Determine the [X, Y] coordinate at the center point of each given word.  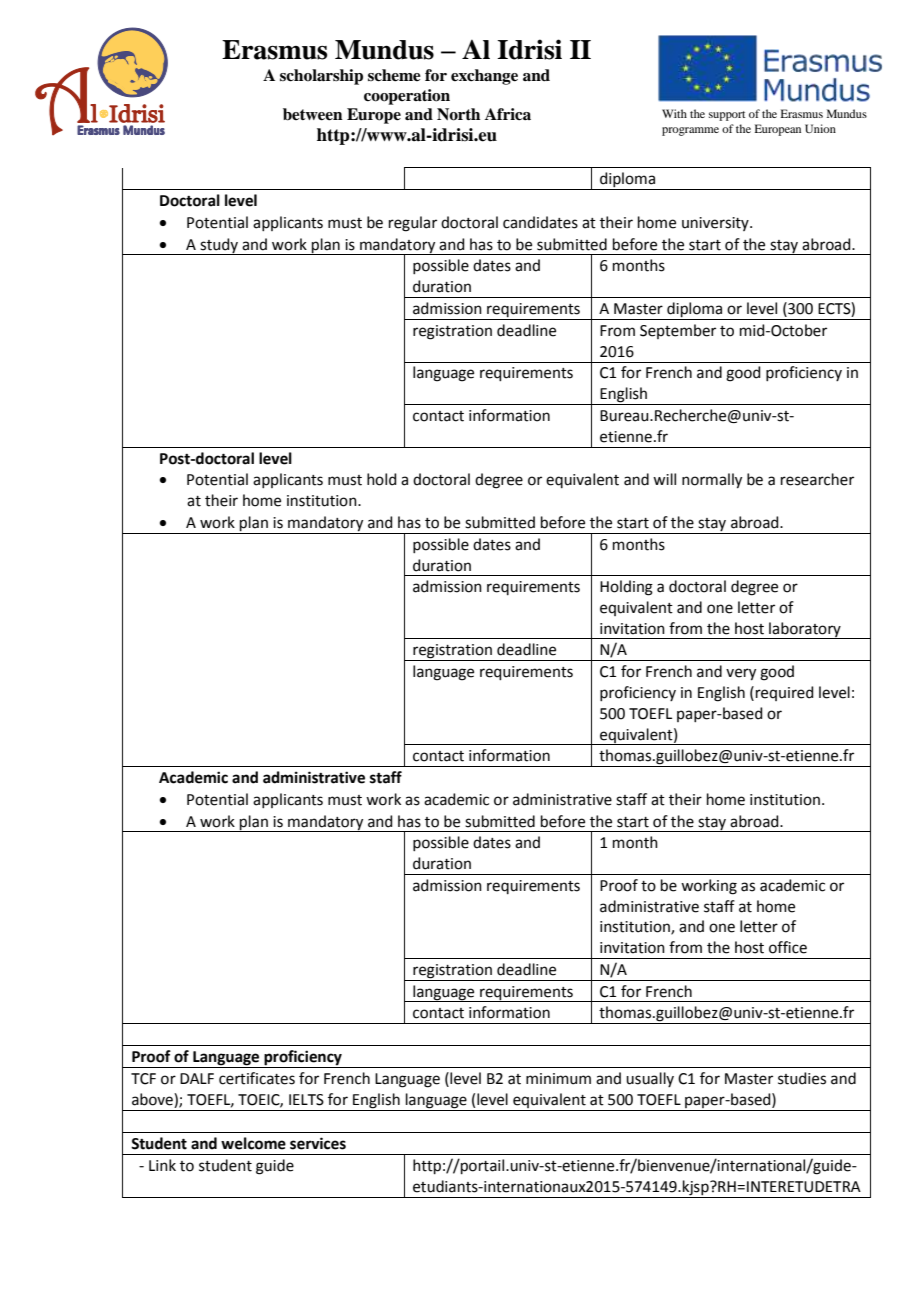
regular [413, 224]
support [727, 116]
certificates [257, 1078]
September [678, 331]
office [788, 947]
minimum [558, 1079]
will [664, 479]
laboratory [805, 630]
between [313, 114]
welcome [253, 1143]
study [219, 246]
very [741, 674]
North [458, 114]
